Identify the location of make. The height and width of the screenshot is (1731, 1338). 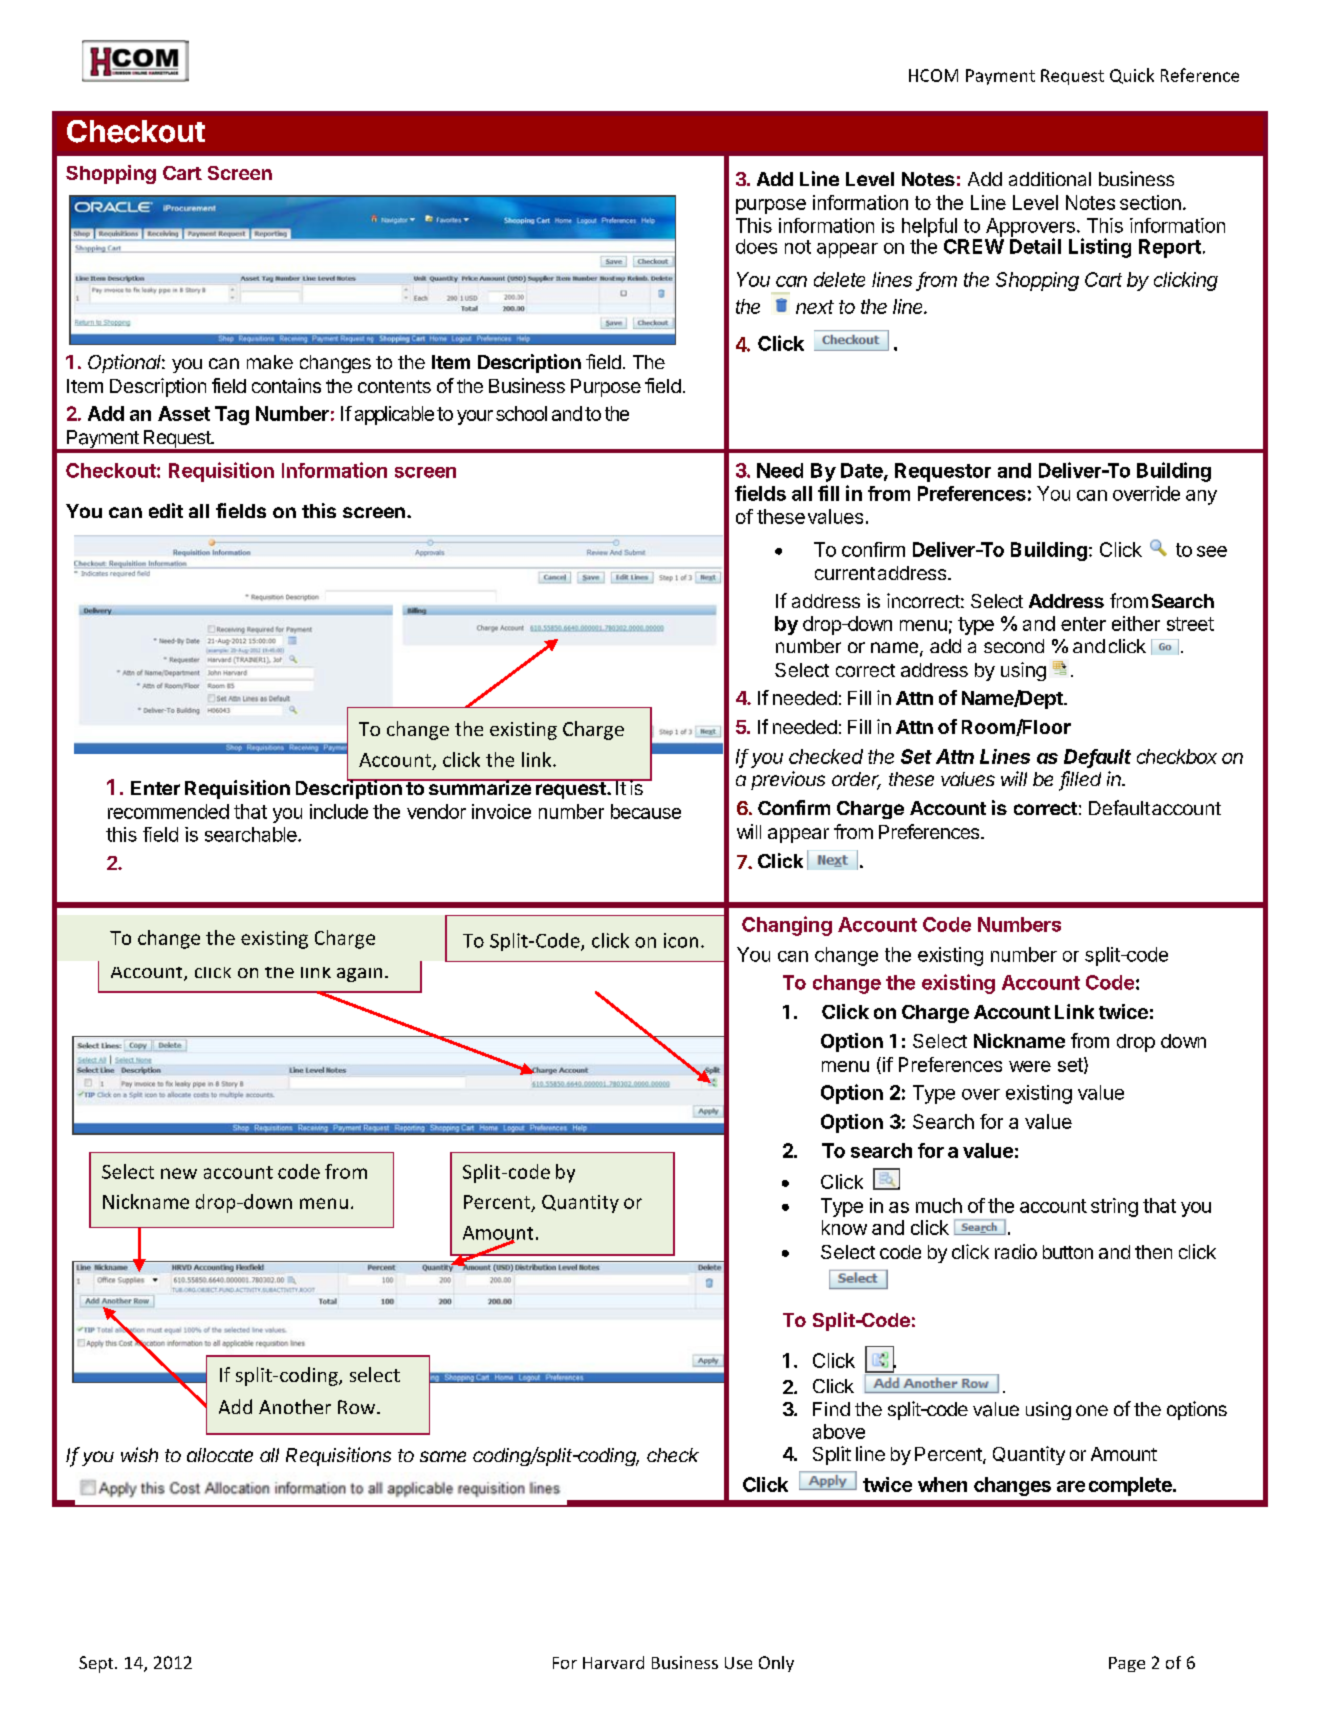
(270, 362).
